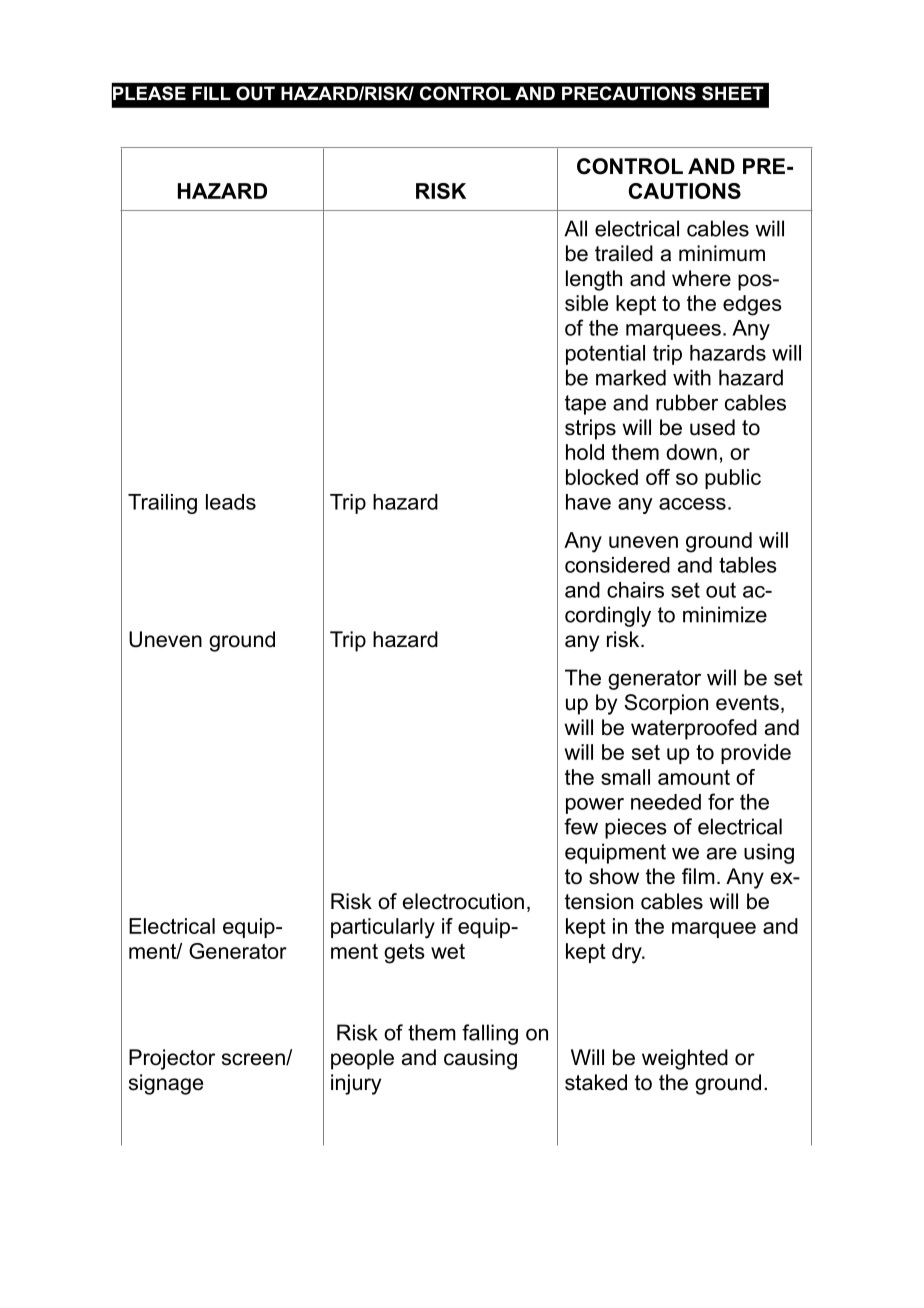 The image size is (924, 1308). What do you see at coordinates (212, 93) in the screenshot?
I see `FILL` at bounding box center [212, 93].
